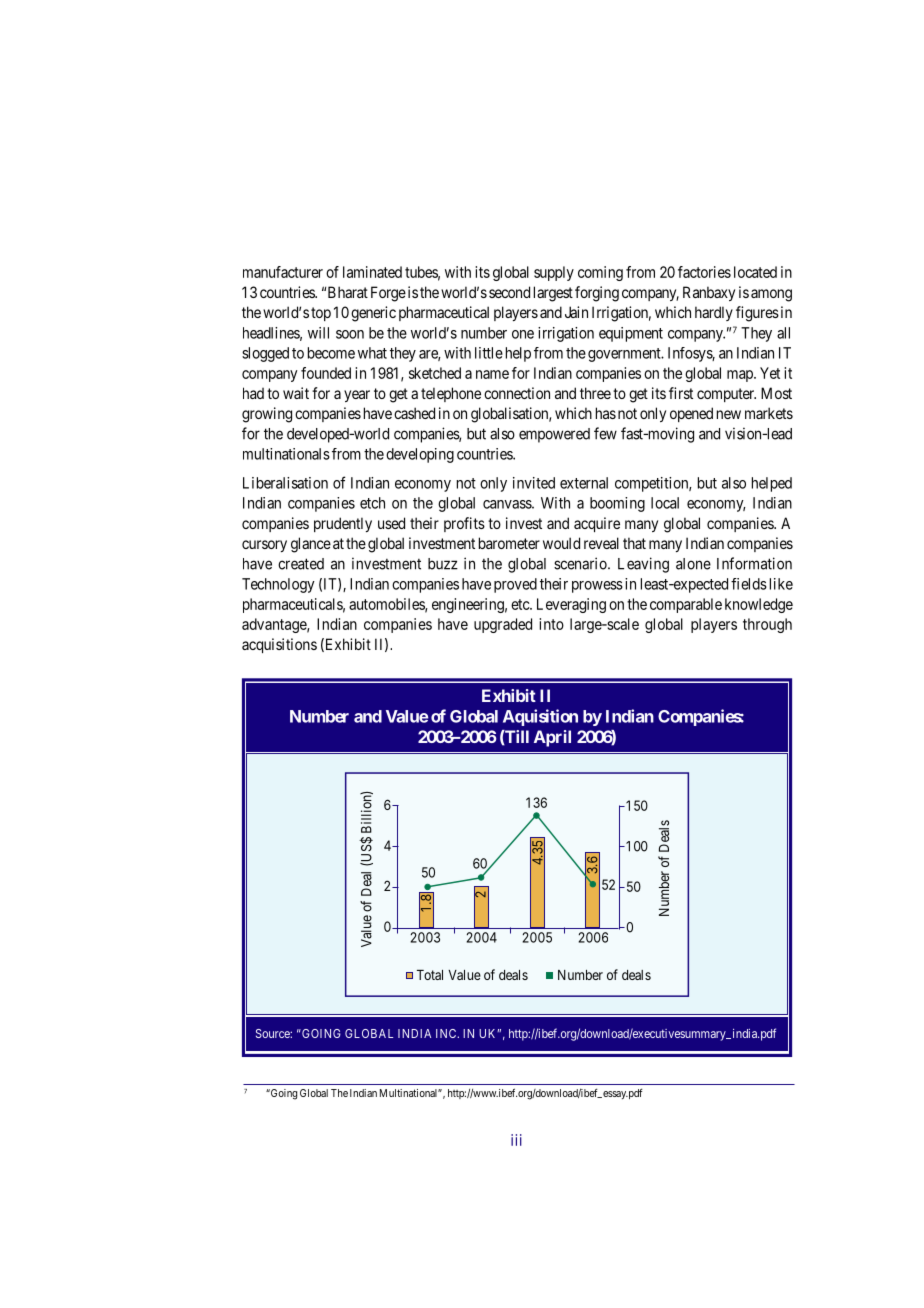 The height and width of the document is (1308, 924). Describe the element at coordinates (509, 292) in the document. I see `second` at that location.
